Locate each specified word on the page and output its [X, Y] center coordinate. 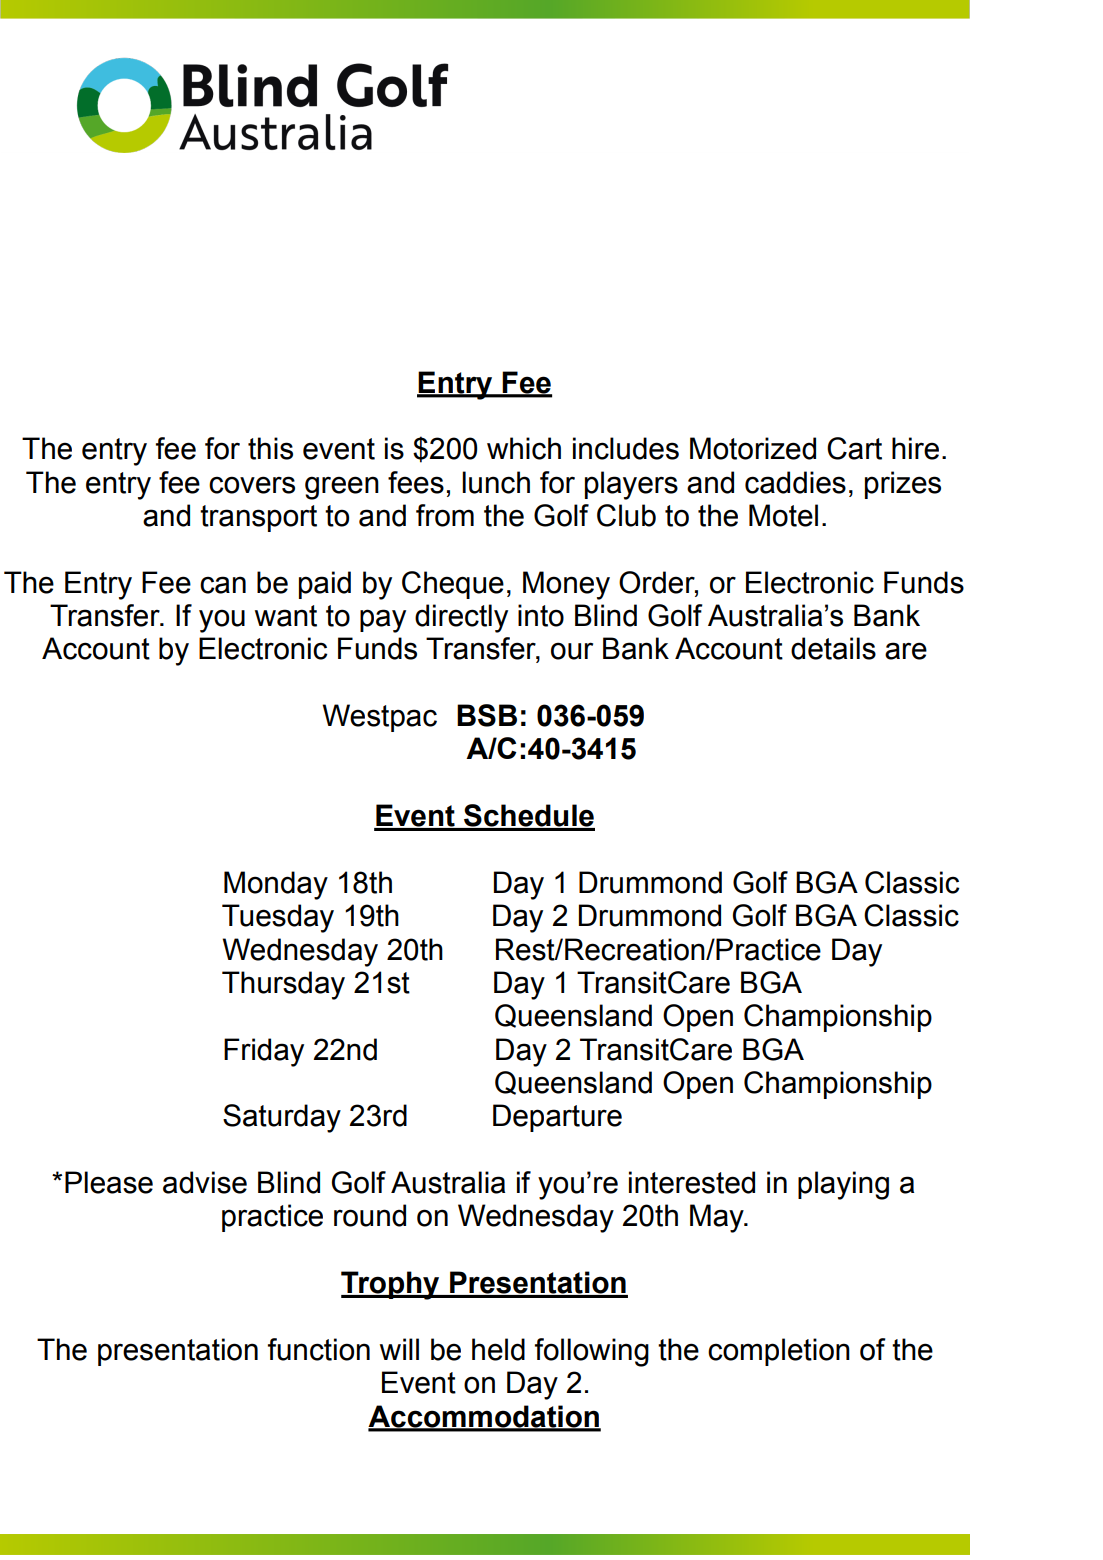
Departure [557, 1118]
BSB [487, 715]
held [498, 1349]
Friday [264, 1052]
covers [252, 485]
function [319, 1349]
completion [779, 1352]
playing [843, 1185]
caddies [795, 482]
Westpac [379, 718]
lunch [496, 482]
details [833, 648]
